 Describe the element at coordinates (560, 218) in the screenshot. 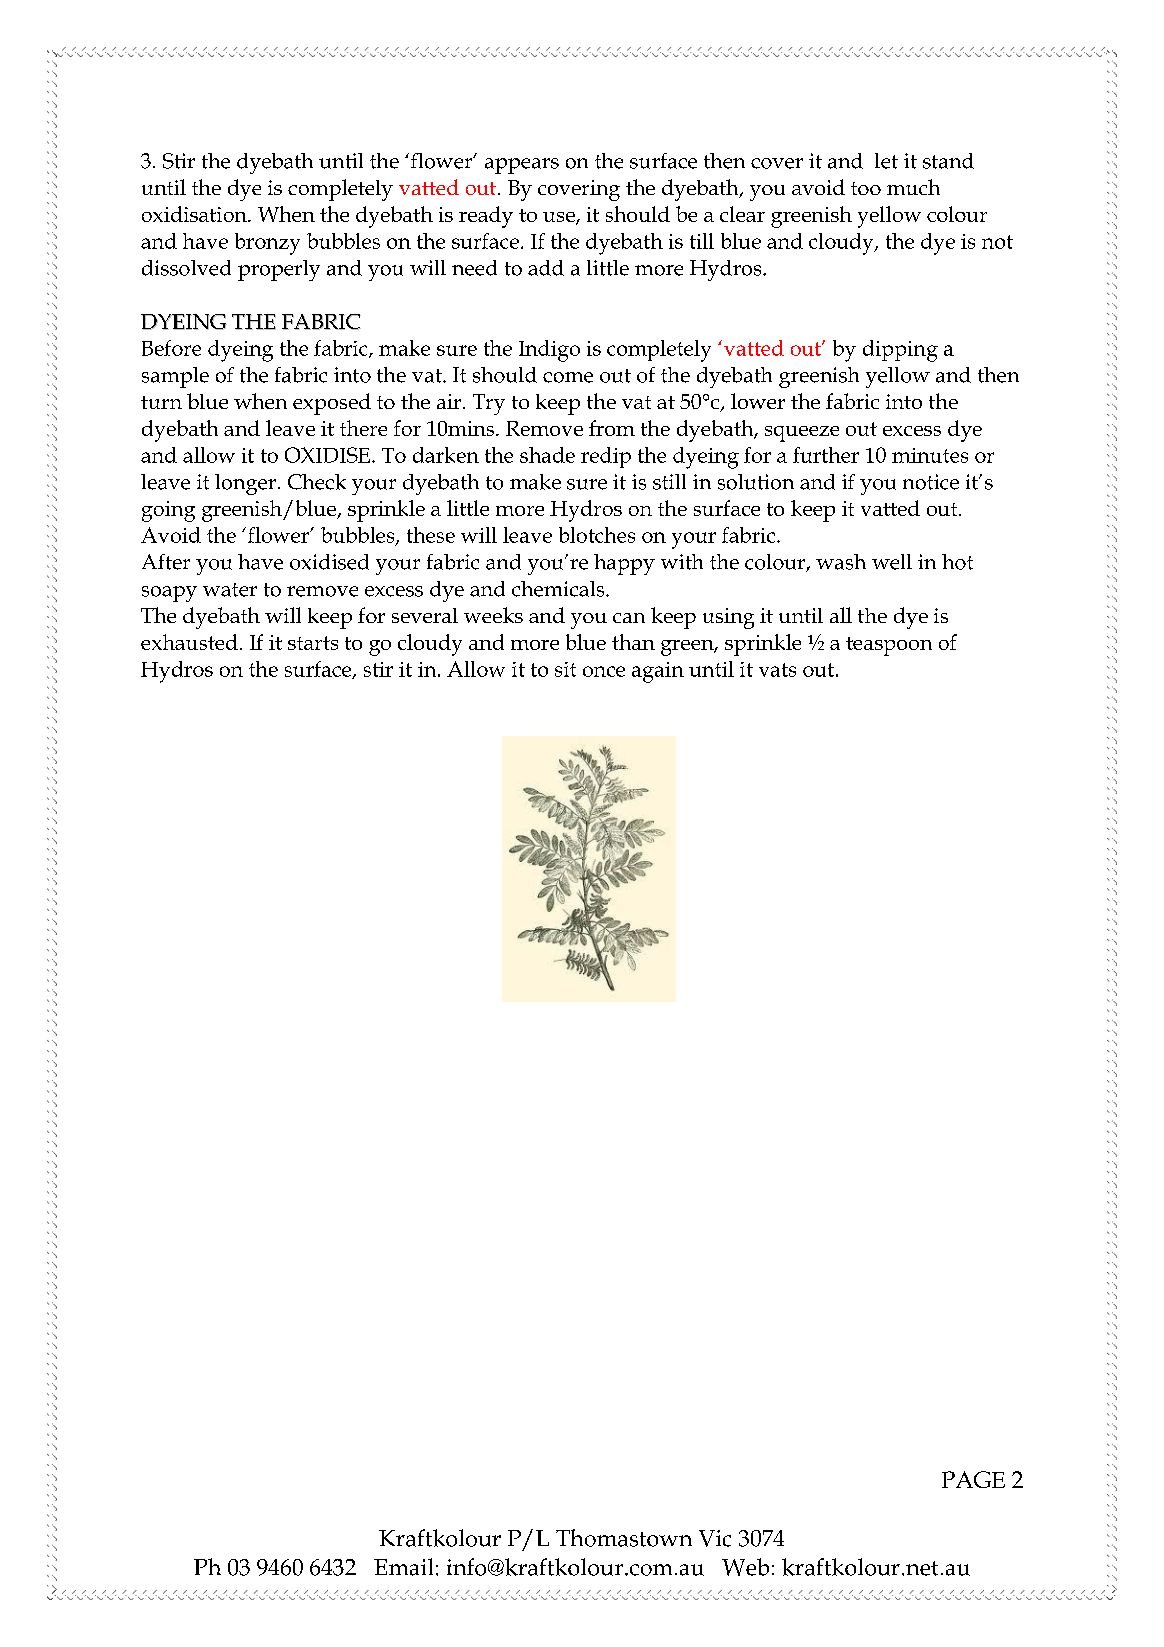

I see `use` at that location.
